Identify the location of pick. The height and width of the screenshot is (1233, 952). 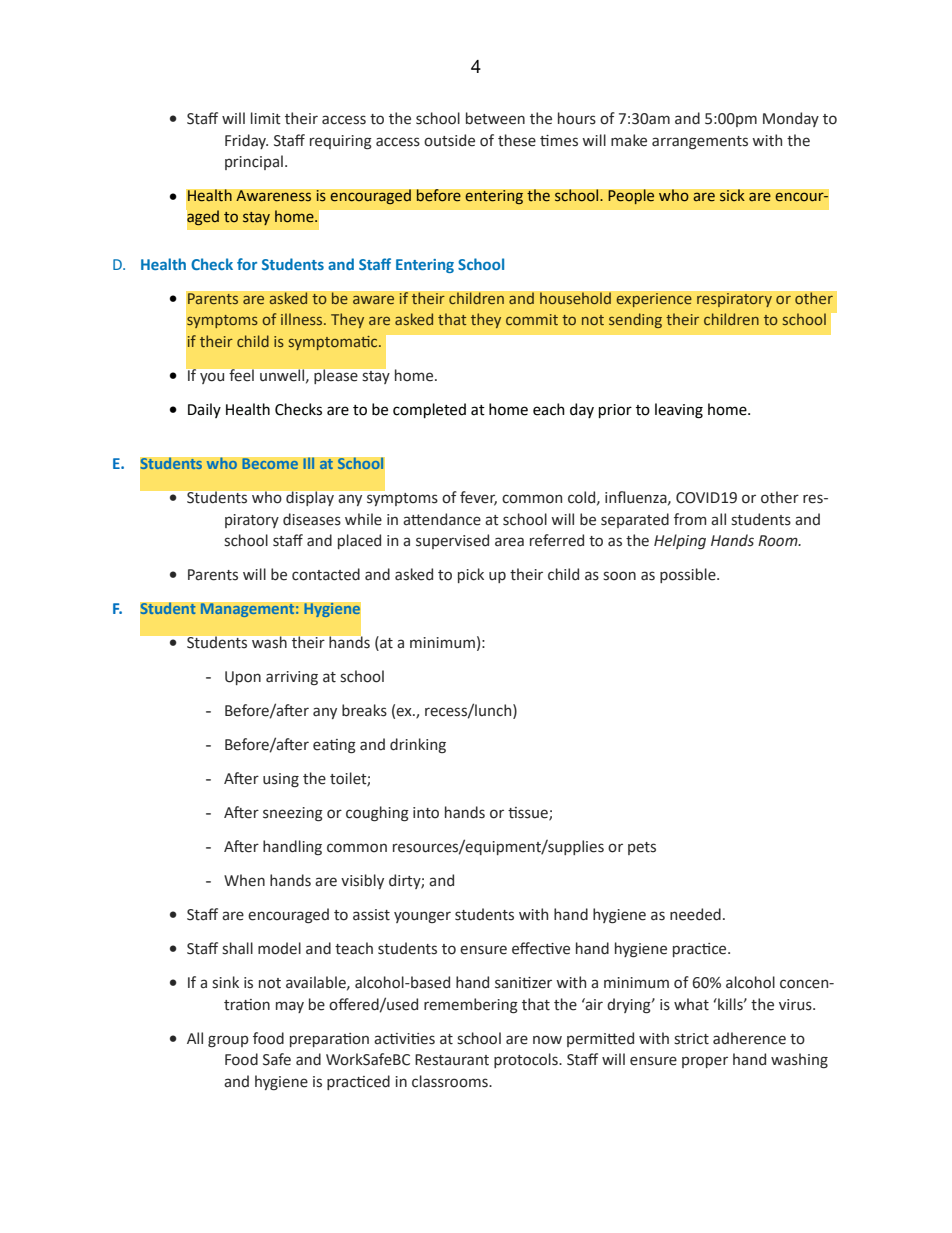
(471, 575).
